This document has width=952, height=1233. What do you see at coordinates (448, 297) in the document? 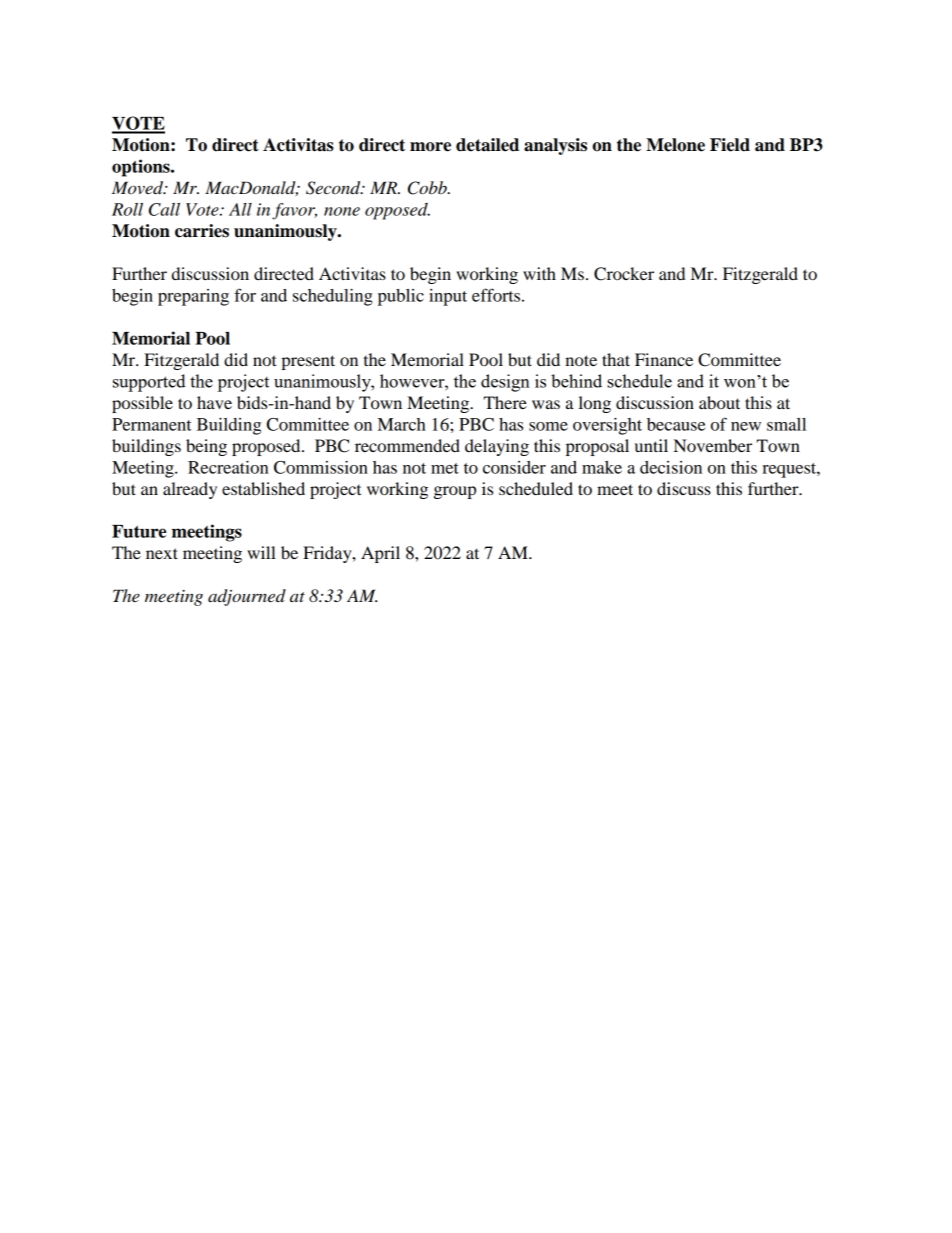
I see `input` at bounding box center [448, 297].
